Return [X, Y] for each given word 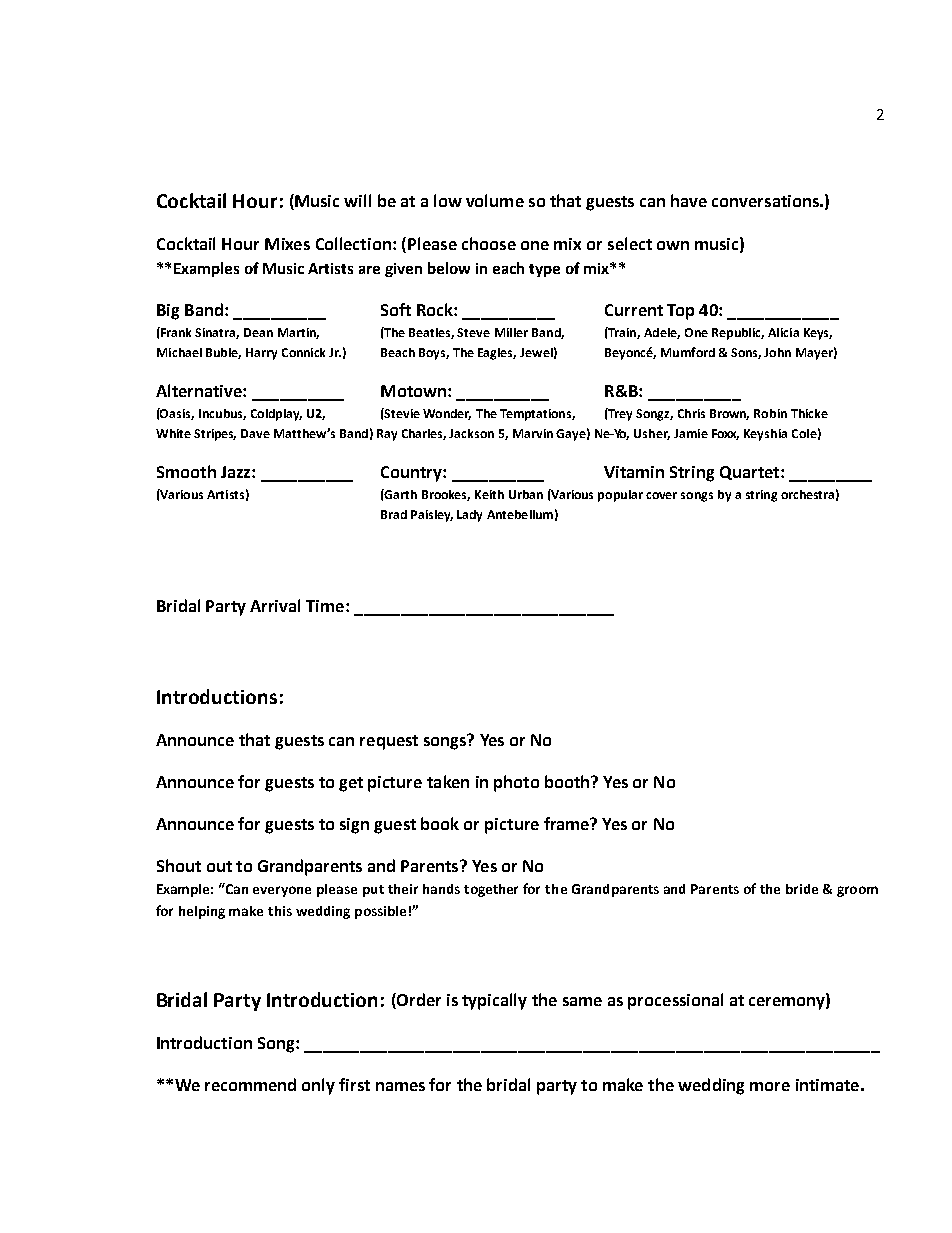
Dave [255, 433]
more [770, 1086]
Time [326, 606]
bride [802, 889]
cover [661, 495]
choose [489, 243]
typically [494, 1001]
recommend [250, 1084]
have [689, 200]
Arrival [275, 605]
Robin [770, 413]
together [491, 890]
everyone [282, 891]
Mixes [287, 244]
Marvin [533, 433]
